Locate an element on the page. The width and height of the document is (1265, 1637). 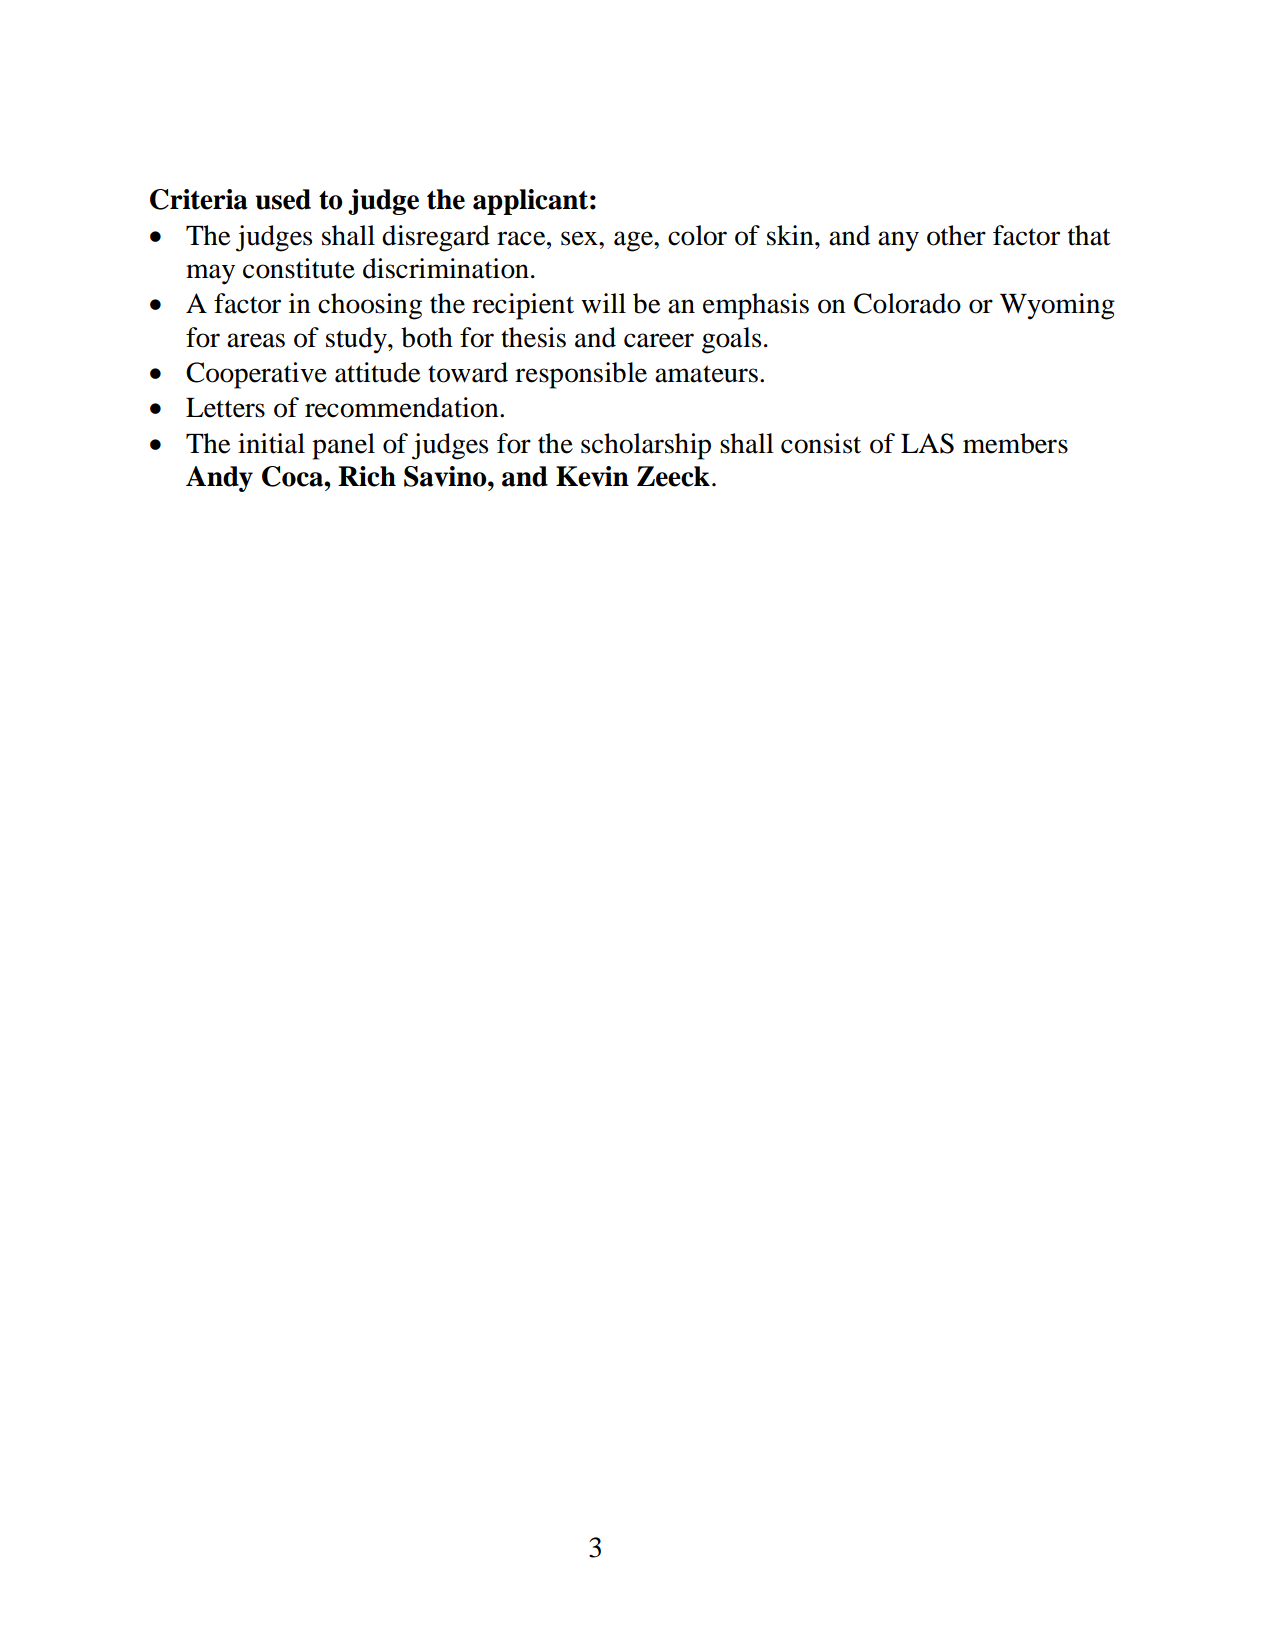
used is located at coordinates (283, 199).
